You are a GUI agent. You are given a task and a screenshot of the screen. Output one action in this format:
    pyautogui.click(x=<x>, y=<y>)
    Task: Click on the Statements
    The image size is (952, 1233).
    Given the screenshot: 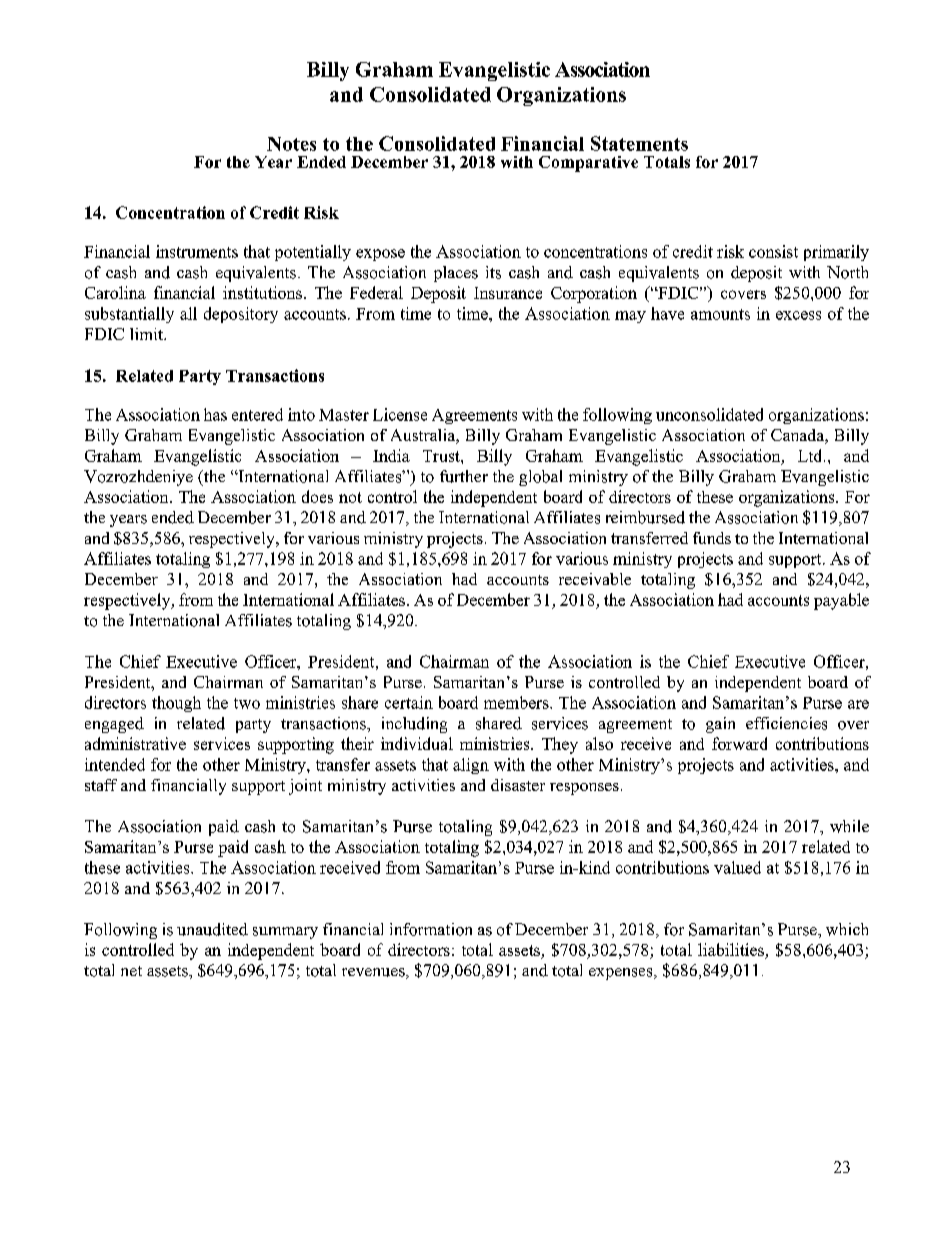 What is the action you would take?
    pyautogui.click(x=639, y=143)
